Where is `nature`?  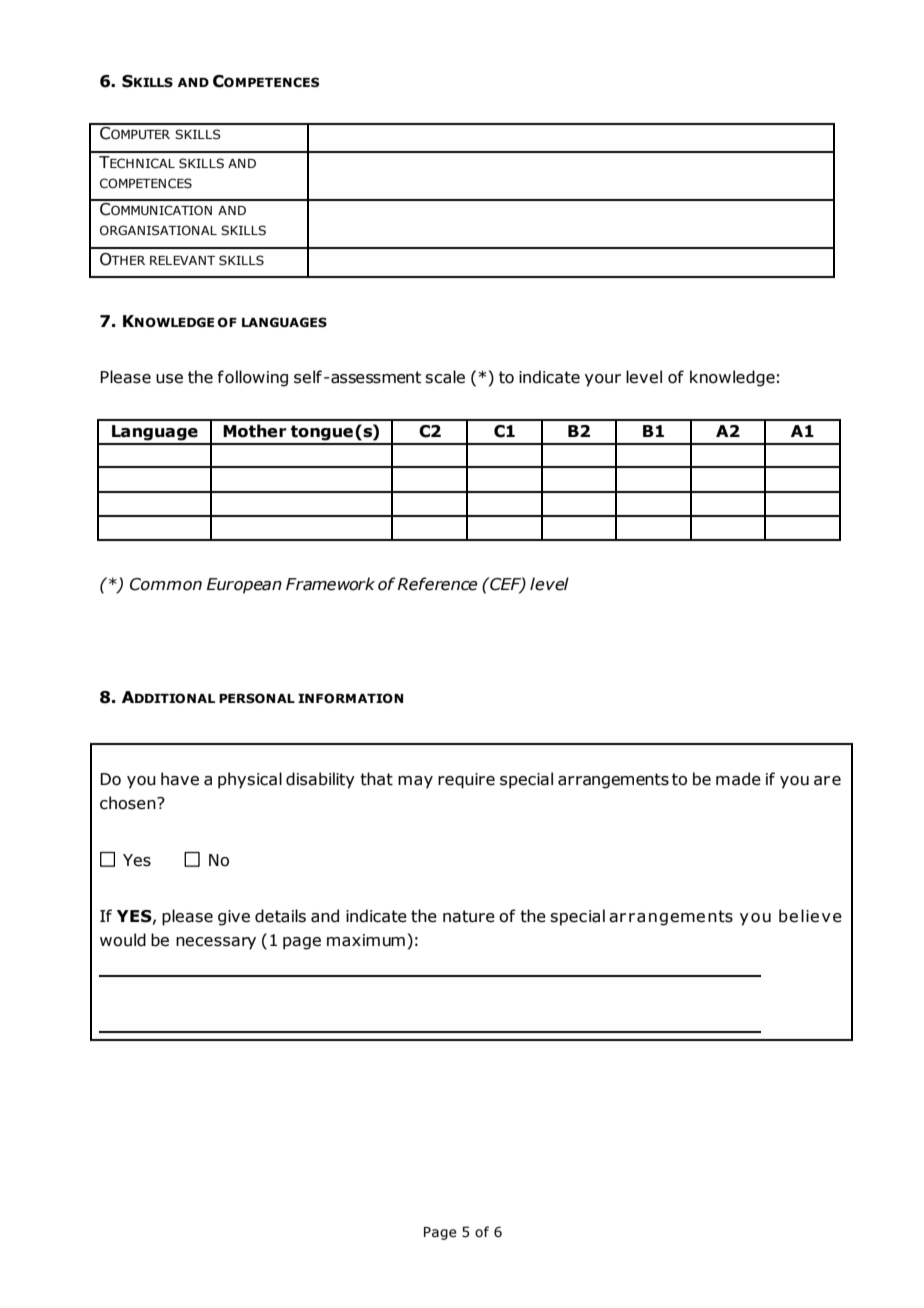 nature is located at coordinates (469, 916).
